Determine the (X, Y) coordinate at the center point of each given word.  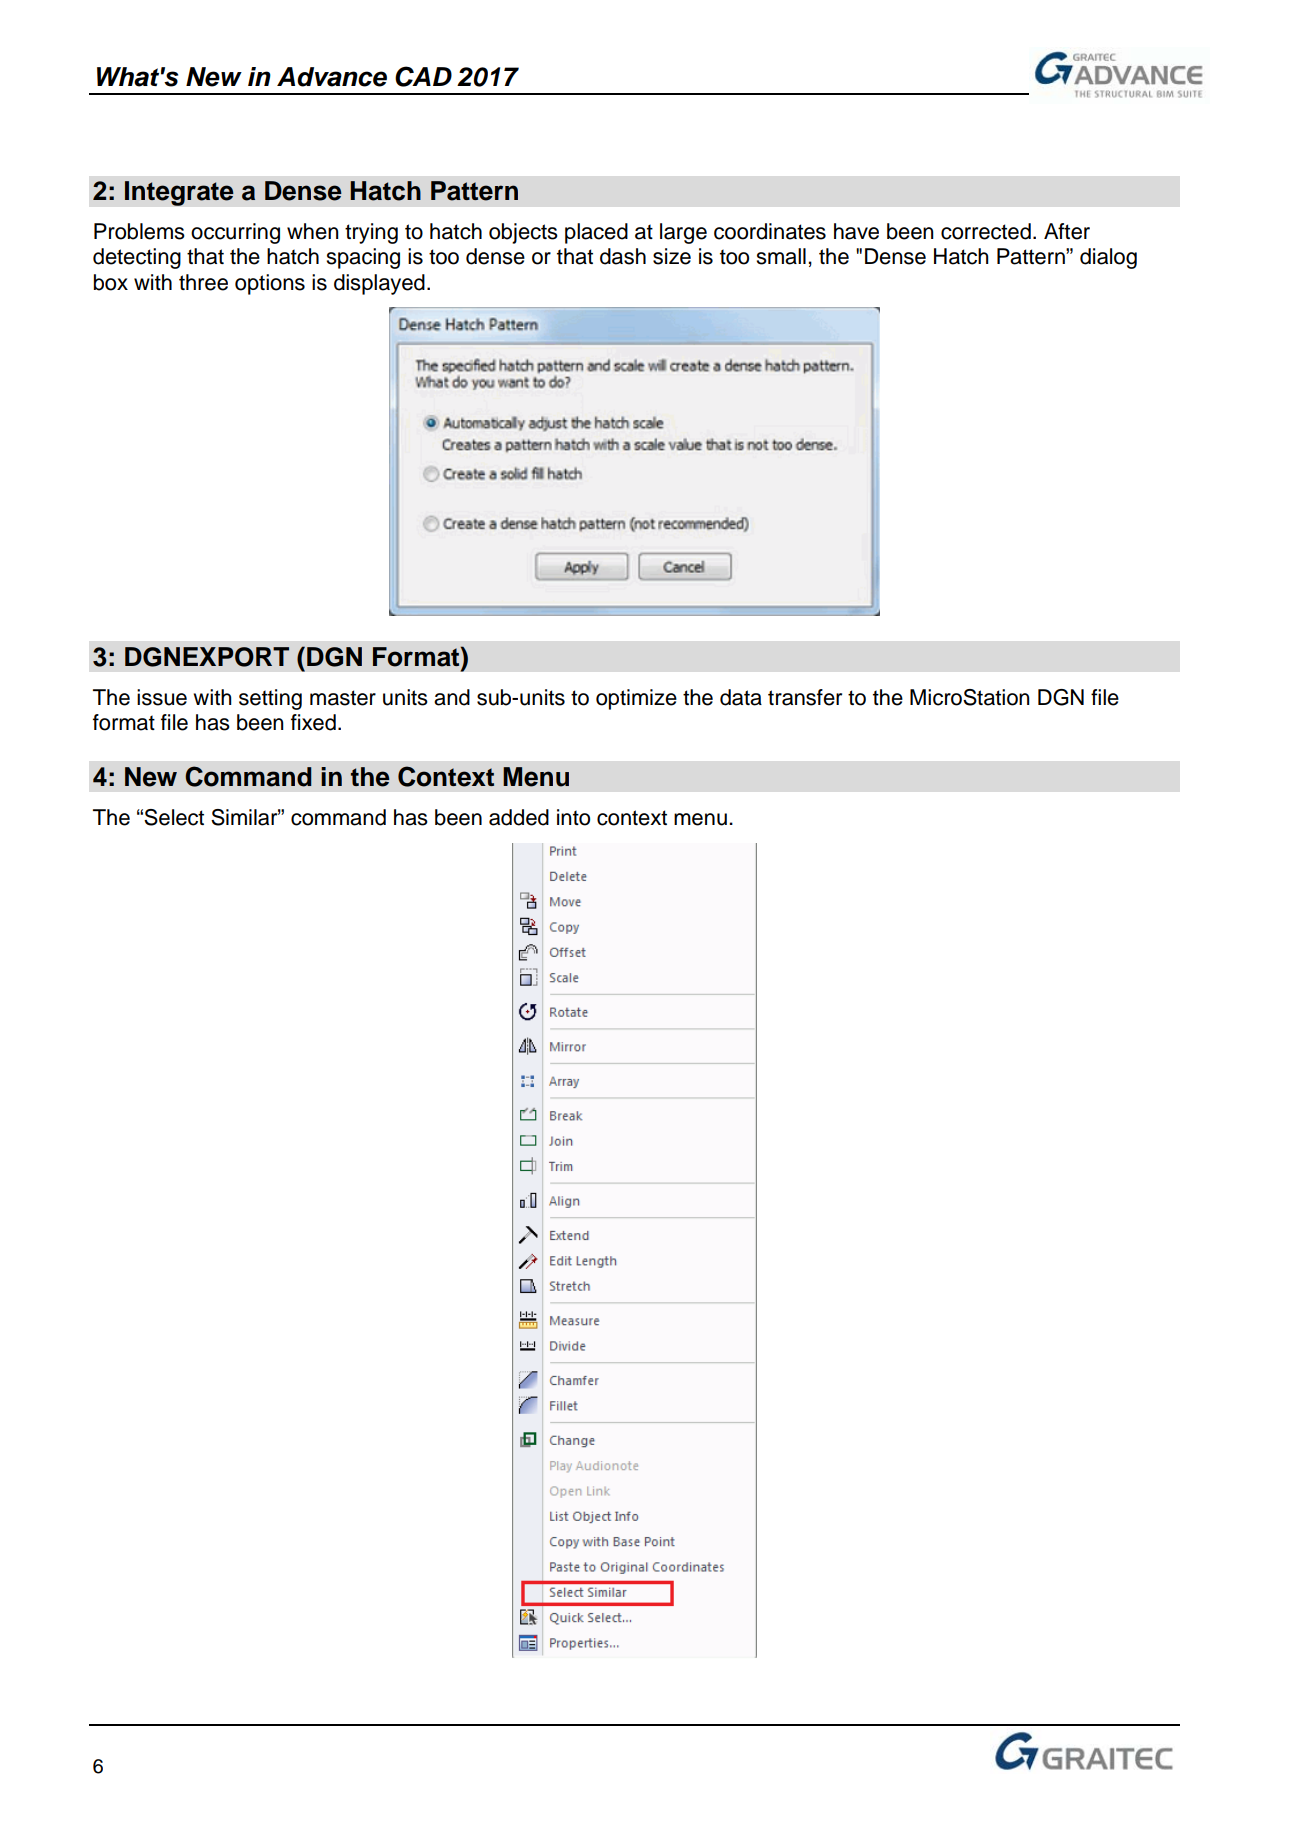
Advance (332, 77)
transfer (805, 697)
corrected (986, 231)
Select (174, 817)
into (573, 817)
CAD (423, 76)
